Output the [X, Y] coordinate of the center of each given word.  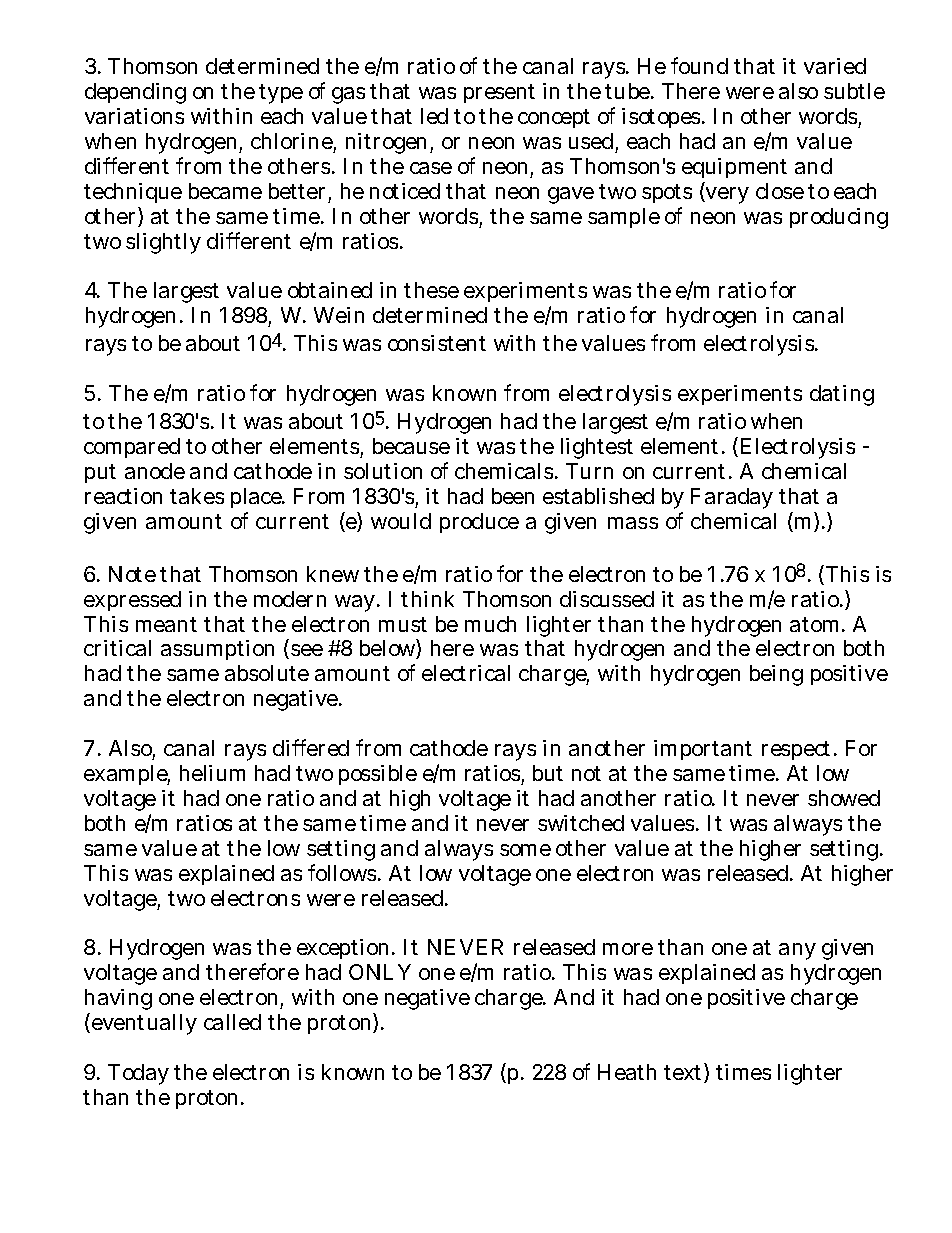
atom [814, 624]
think [427, 599]
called [232, 1022]
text [684, 1074]
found [699, 65]
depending [135, 93]
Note [132, 574]
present [499, 93]
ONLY [380, 972]
